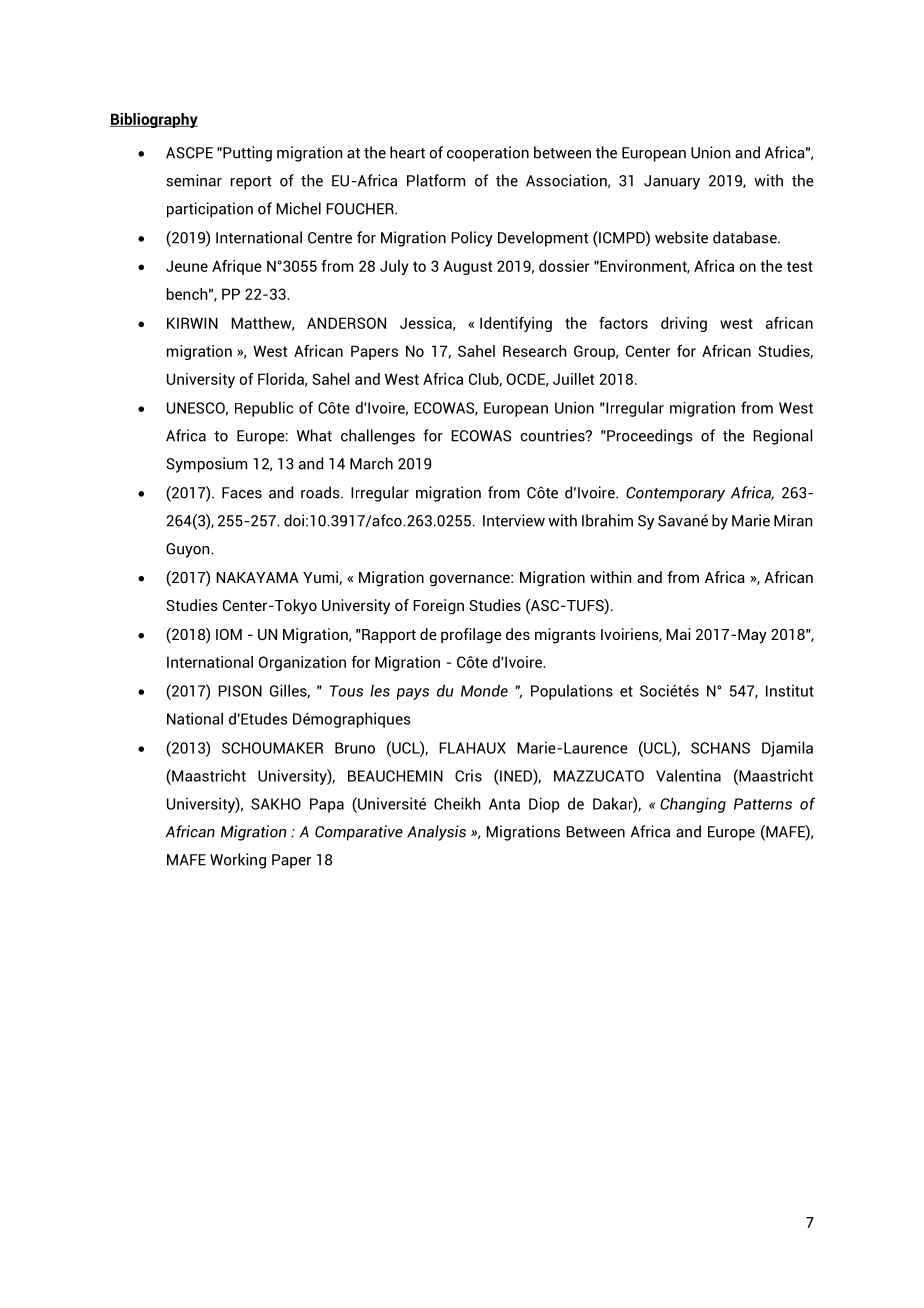 The height and width of the screenshot is (1308, 924). Describe the element at coordinates (187, 266) in the screenshot. I see `Jeune` at that location.
